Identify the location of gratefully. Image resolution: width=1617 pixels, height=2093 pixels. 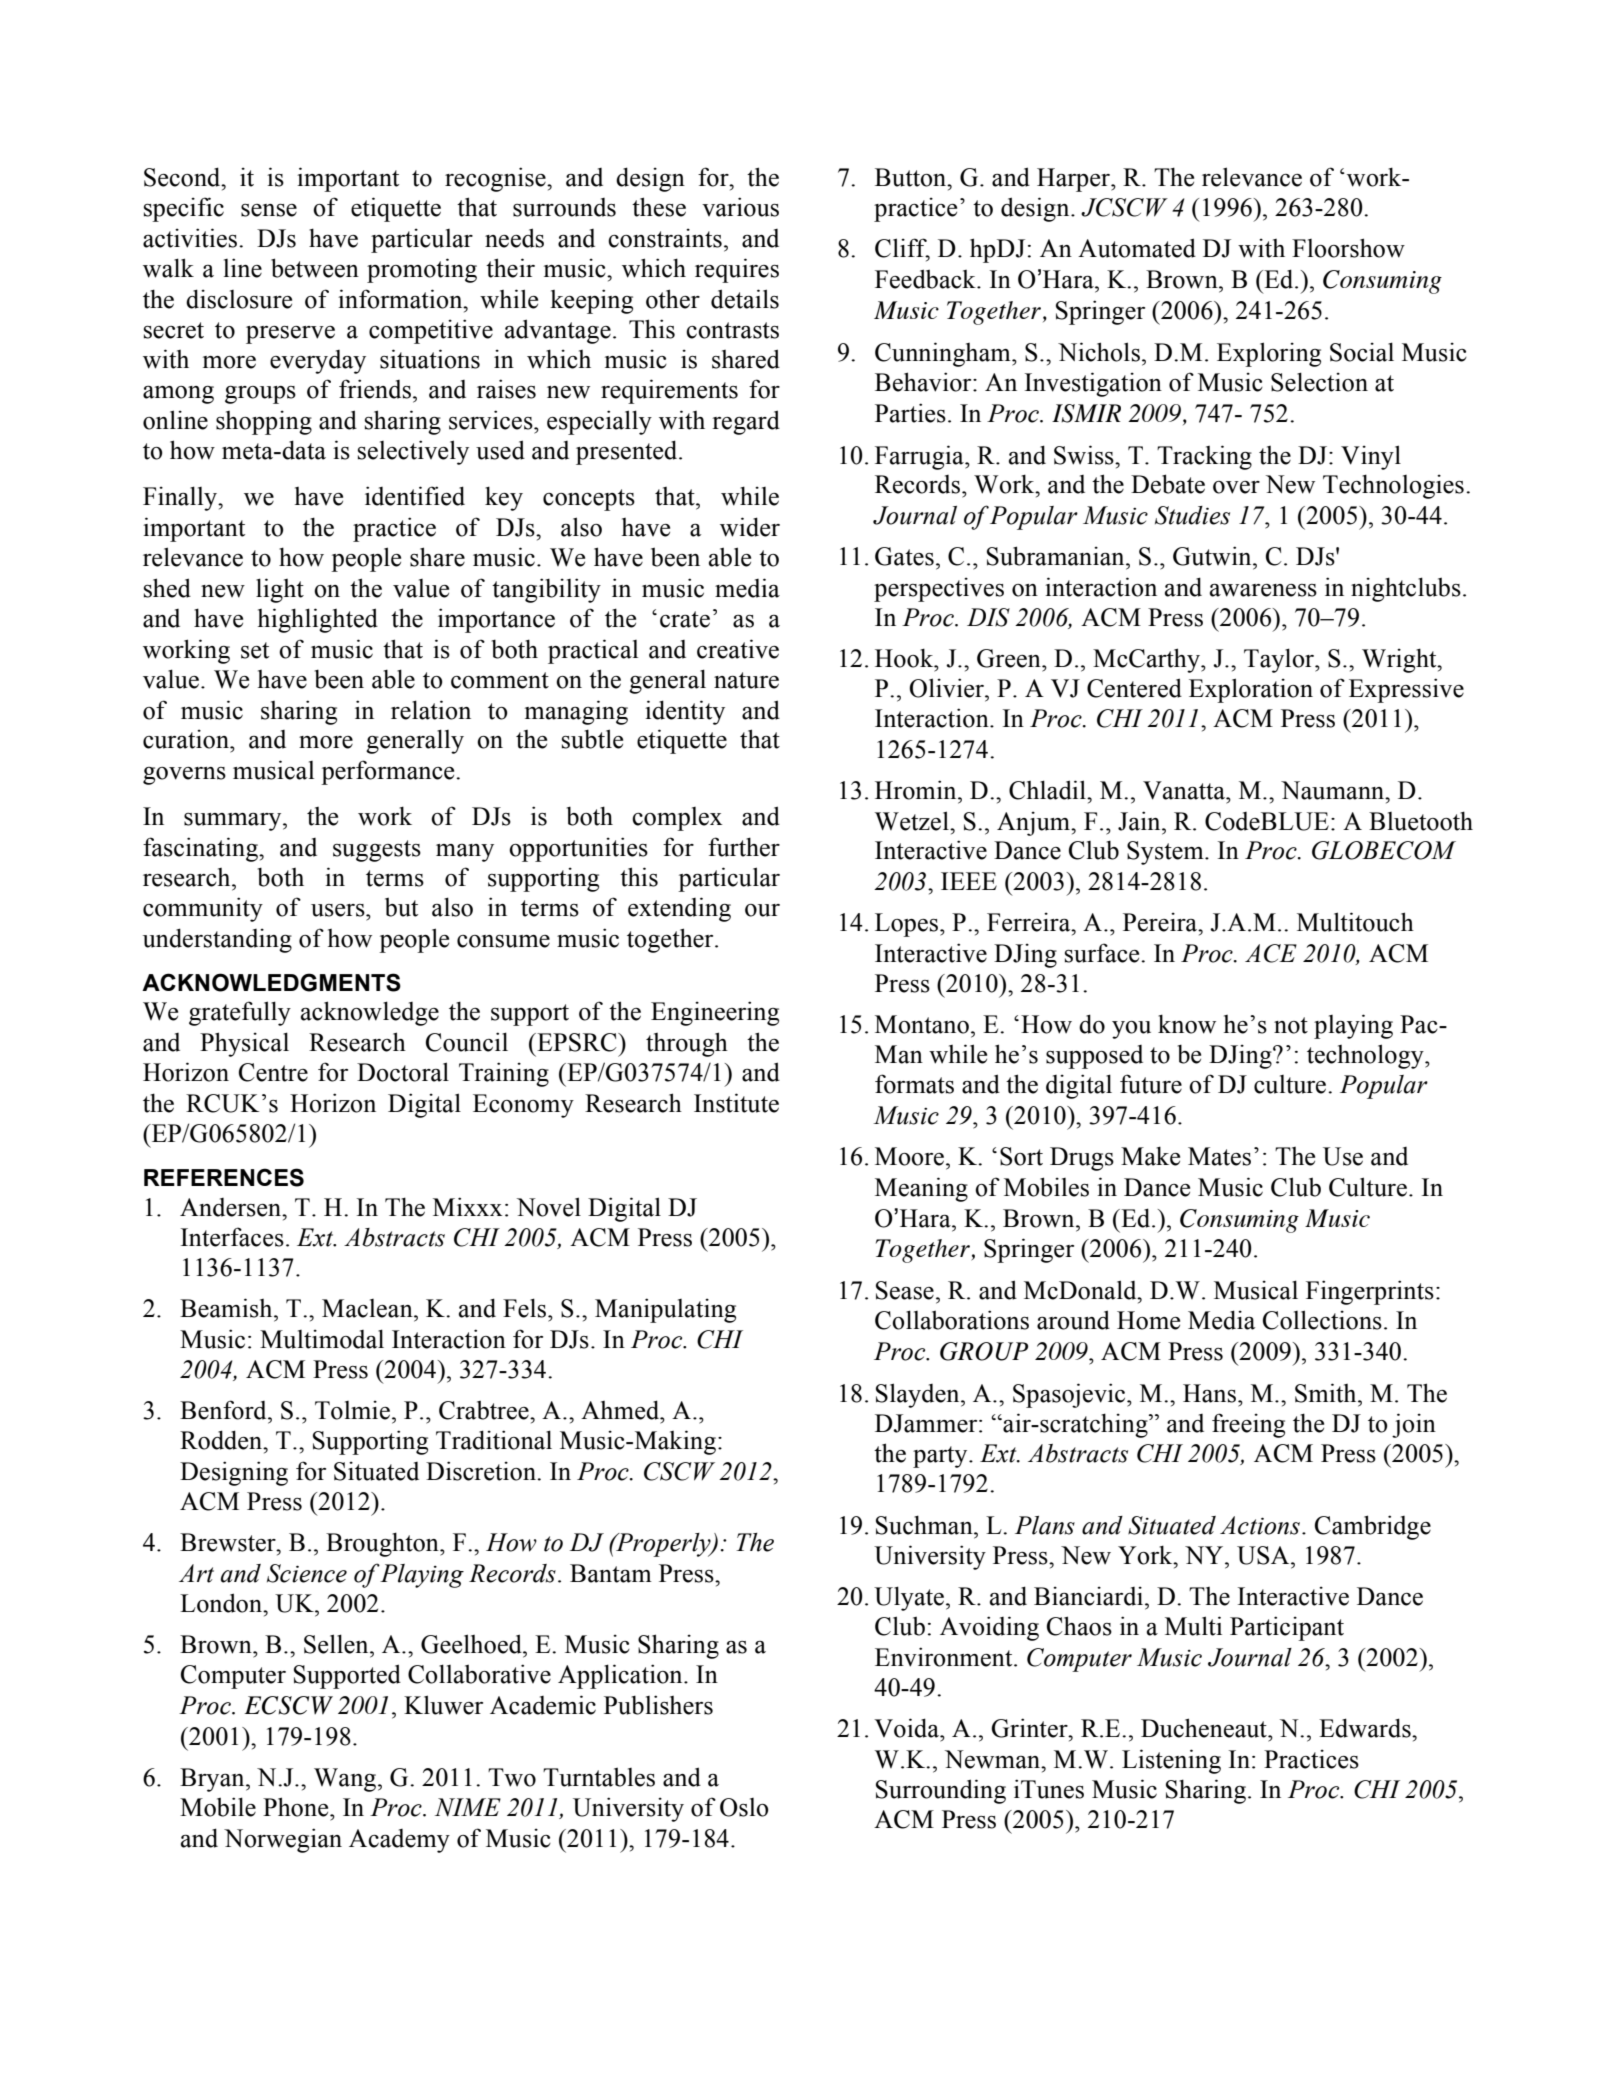
(240, 1013).
